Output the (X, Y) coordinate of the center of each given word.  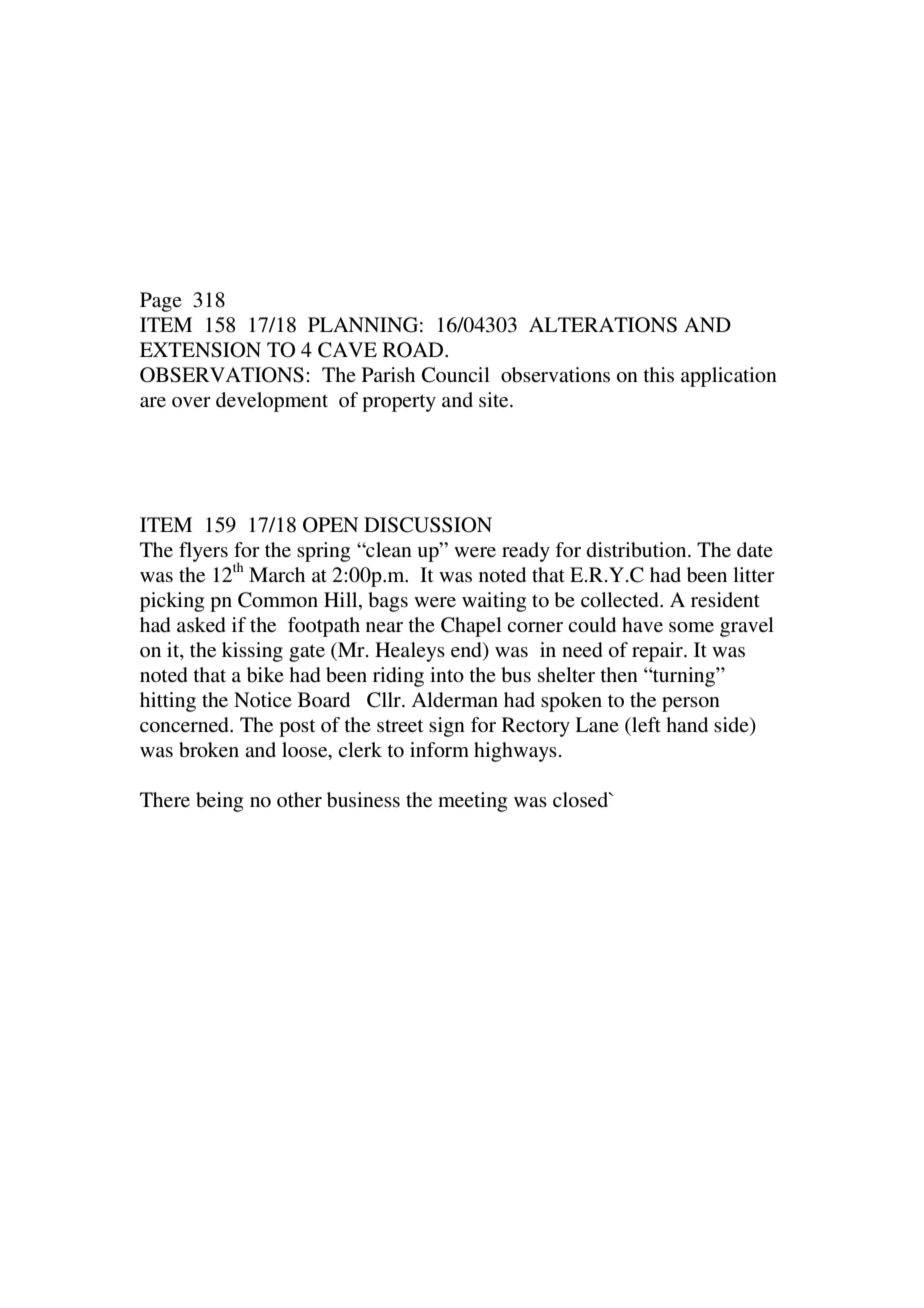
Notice (263, 699)
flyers (203, 552)
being (219, 802)
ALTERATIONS (603, 325)
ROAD (414, 350)
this (658, 375)
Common (278, 600)
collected (621, 600)
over (191, 402)
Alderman (455, 700)
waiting (494, 602)
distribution (638, 550)
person (691, 704)
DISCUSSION (428, 525)
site (495, 400)
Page (161, 302)
